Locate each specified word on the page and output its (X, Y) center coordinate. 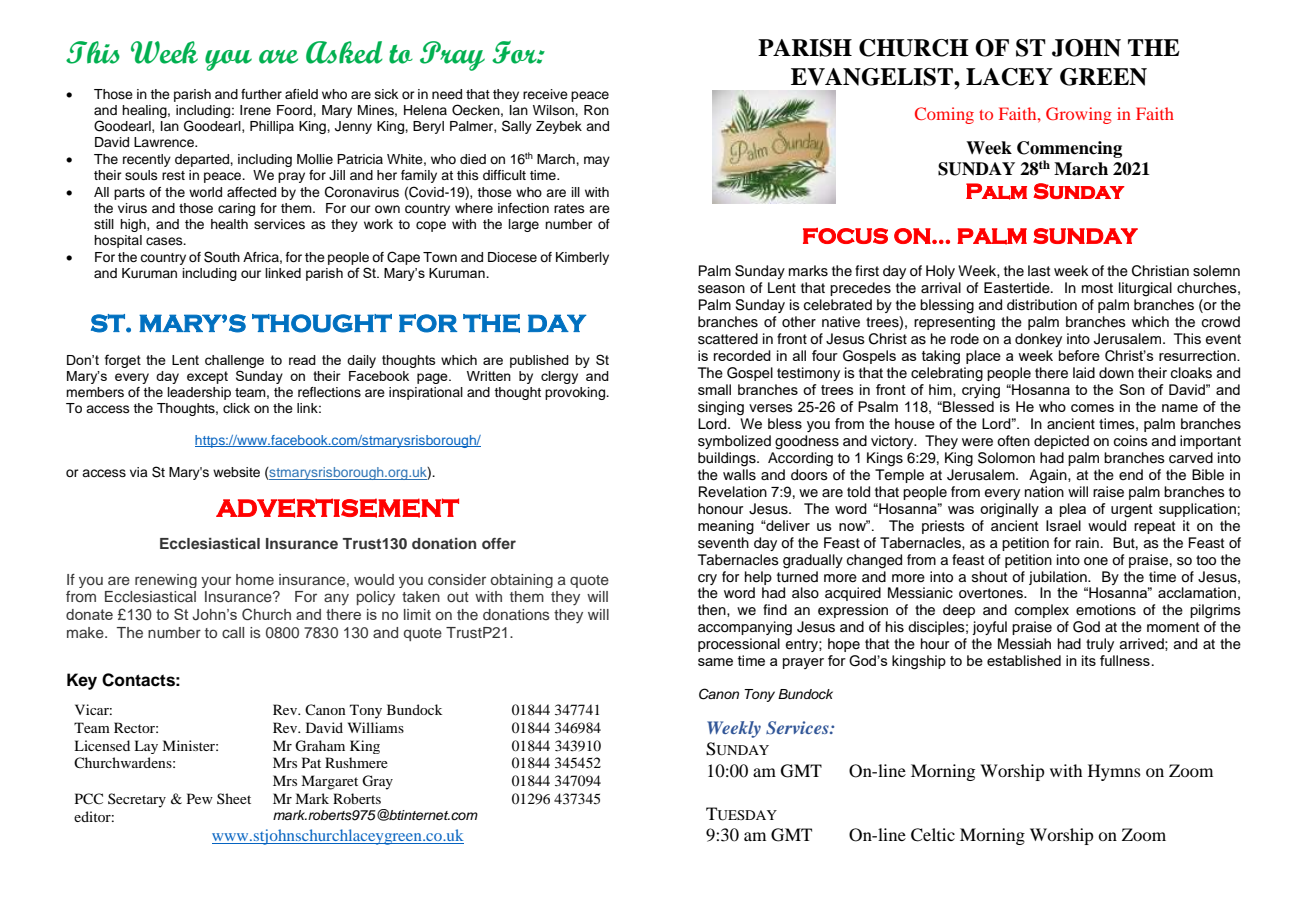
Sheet (234, 798)
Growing (1079, 115)
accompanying (745, 628)
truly (1100, 645)
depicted (1061, 442)
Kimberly (582, 258)
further (261, 94)
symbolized (734, 442)
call (233, 632)
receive (545, 94)
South (222, 257)
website (236, 472)
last (1039, 271)
